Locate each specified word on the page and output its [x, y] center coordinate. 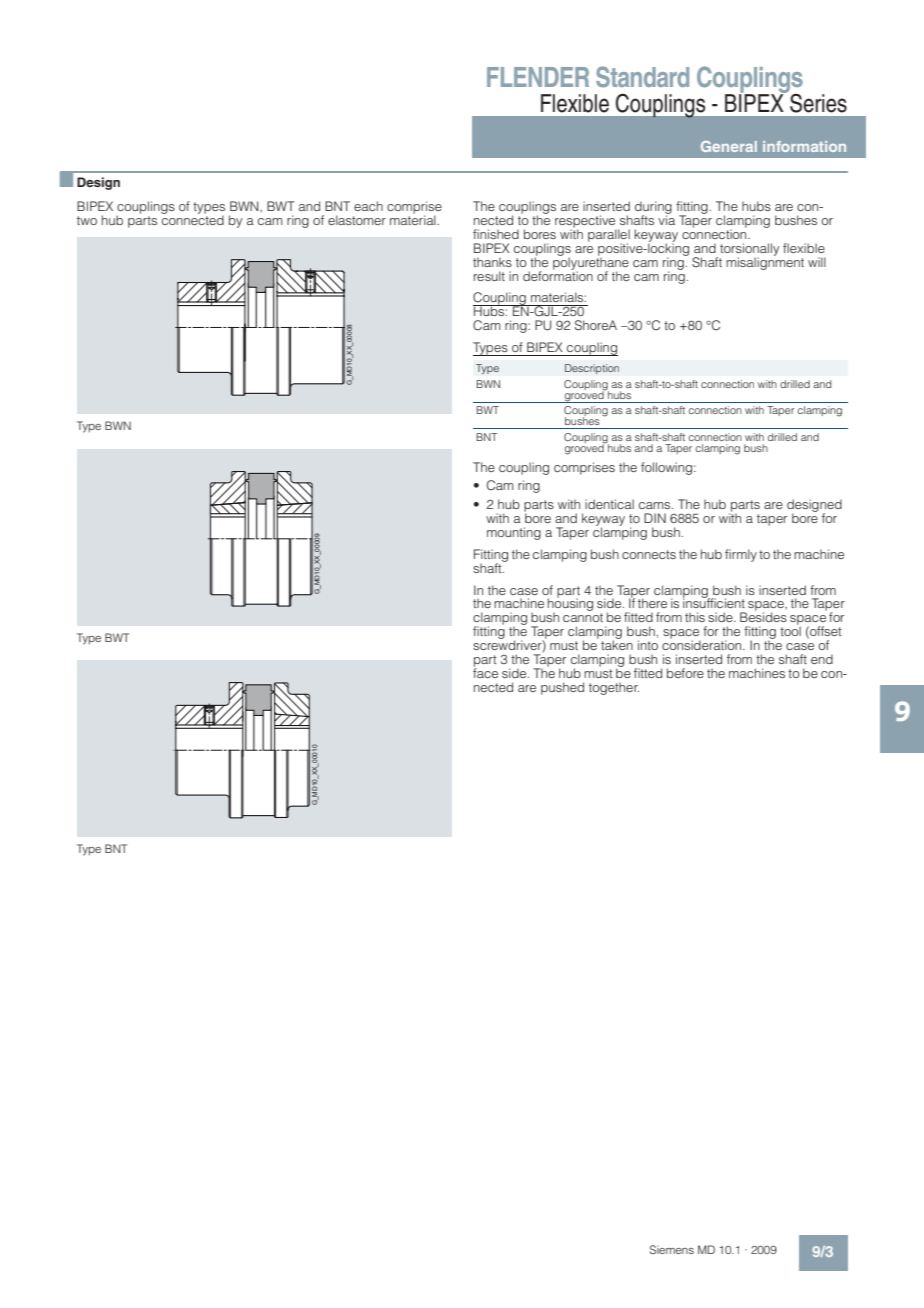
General [729, 146]
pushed [562, 688]
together [614, 689]
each [368, 206]
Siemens [672, 1249]
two [87, 220]
